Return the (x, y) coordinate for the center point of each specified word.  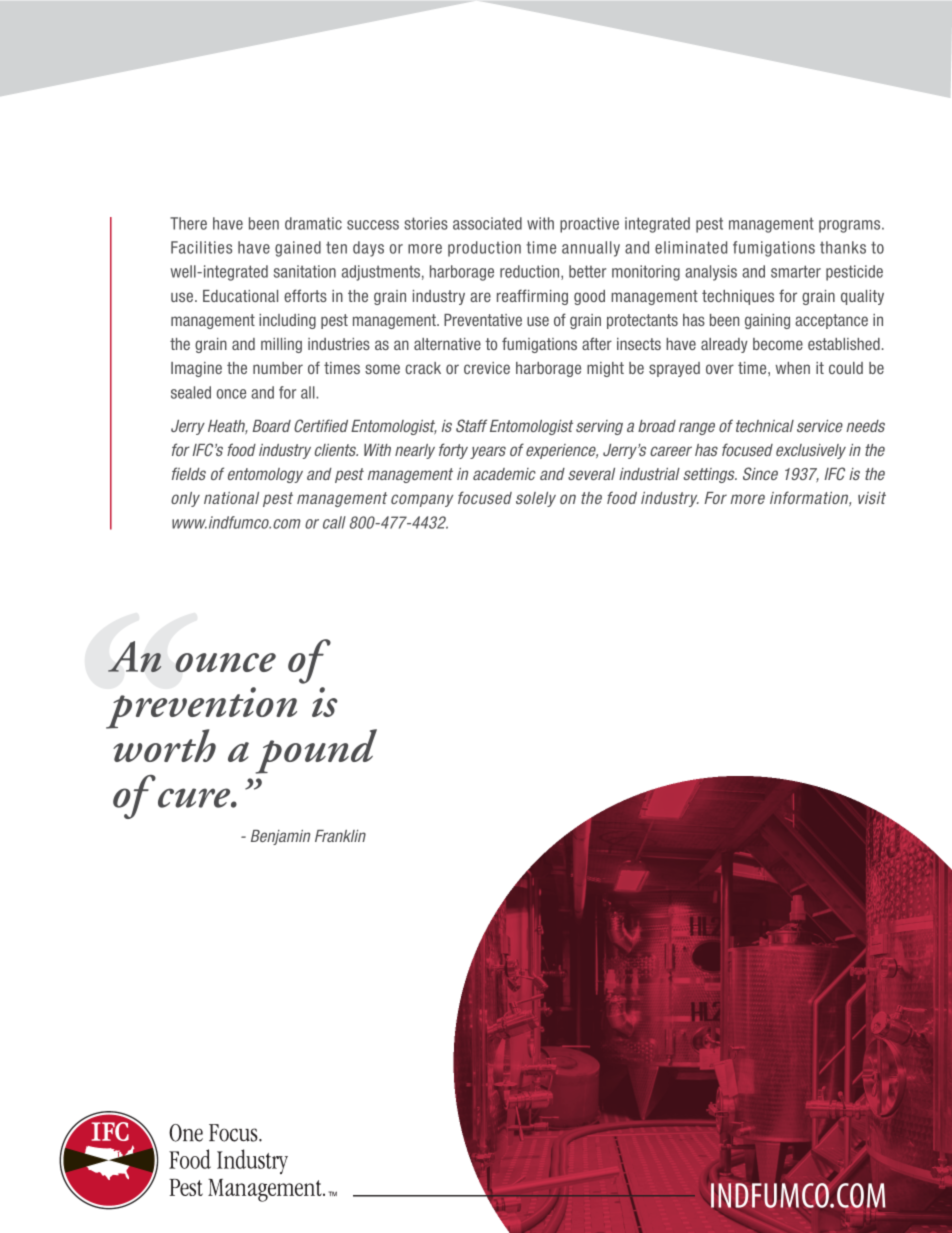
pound (316, 751)
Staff (471, 425)
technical (765, 426)
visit (872, 498)
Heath (228, 427)
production (484, 249)
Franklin (340, 836)
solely (536, 499)
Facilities (201, 247)
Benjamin (280, 837)
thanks (843, 247)
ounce (225, 662)
